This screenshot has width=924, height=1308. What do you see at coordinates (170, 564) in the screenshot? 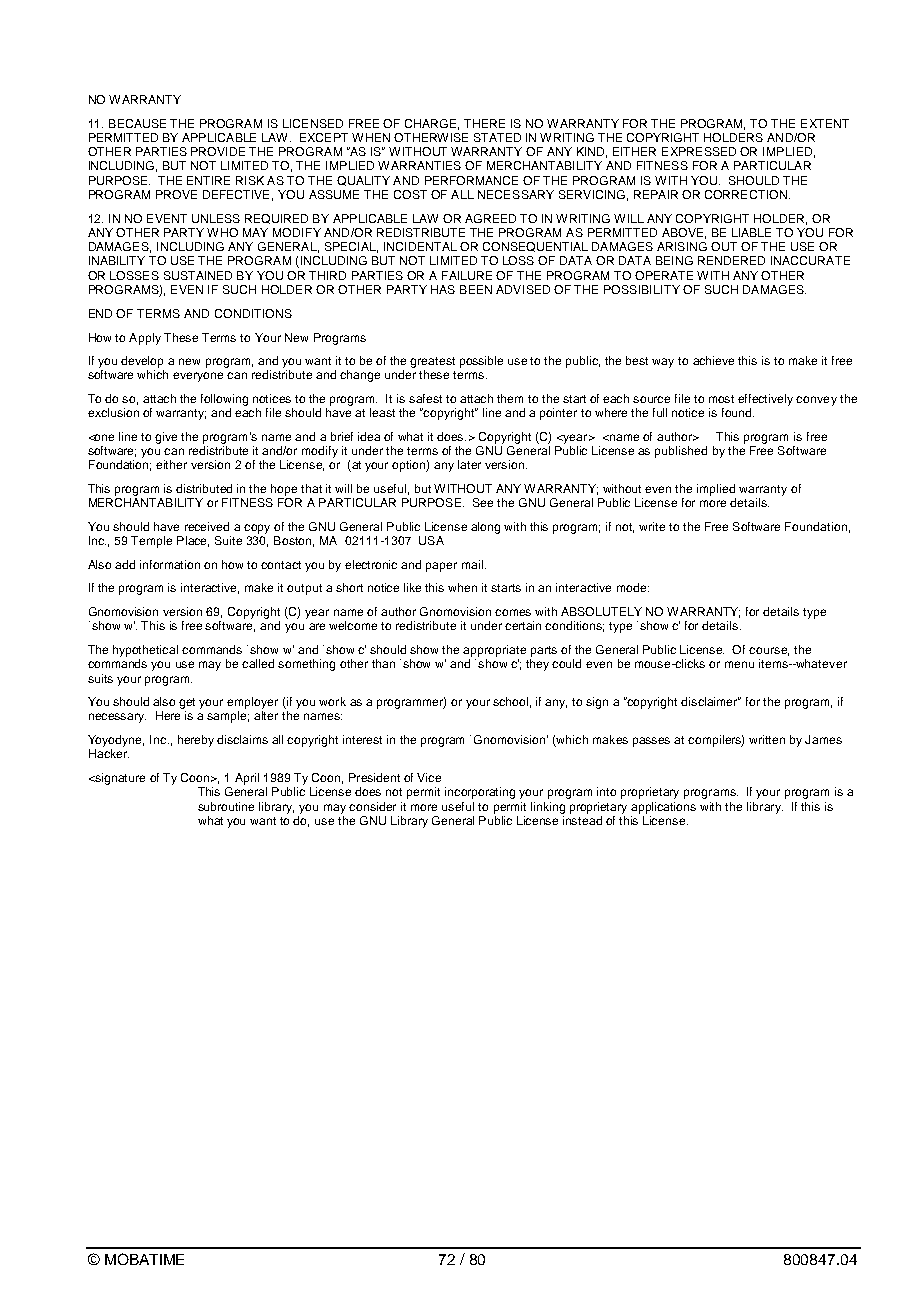
I see `information` at bounding box center [170, 564].
